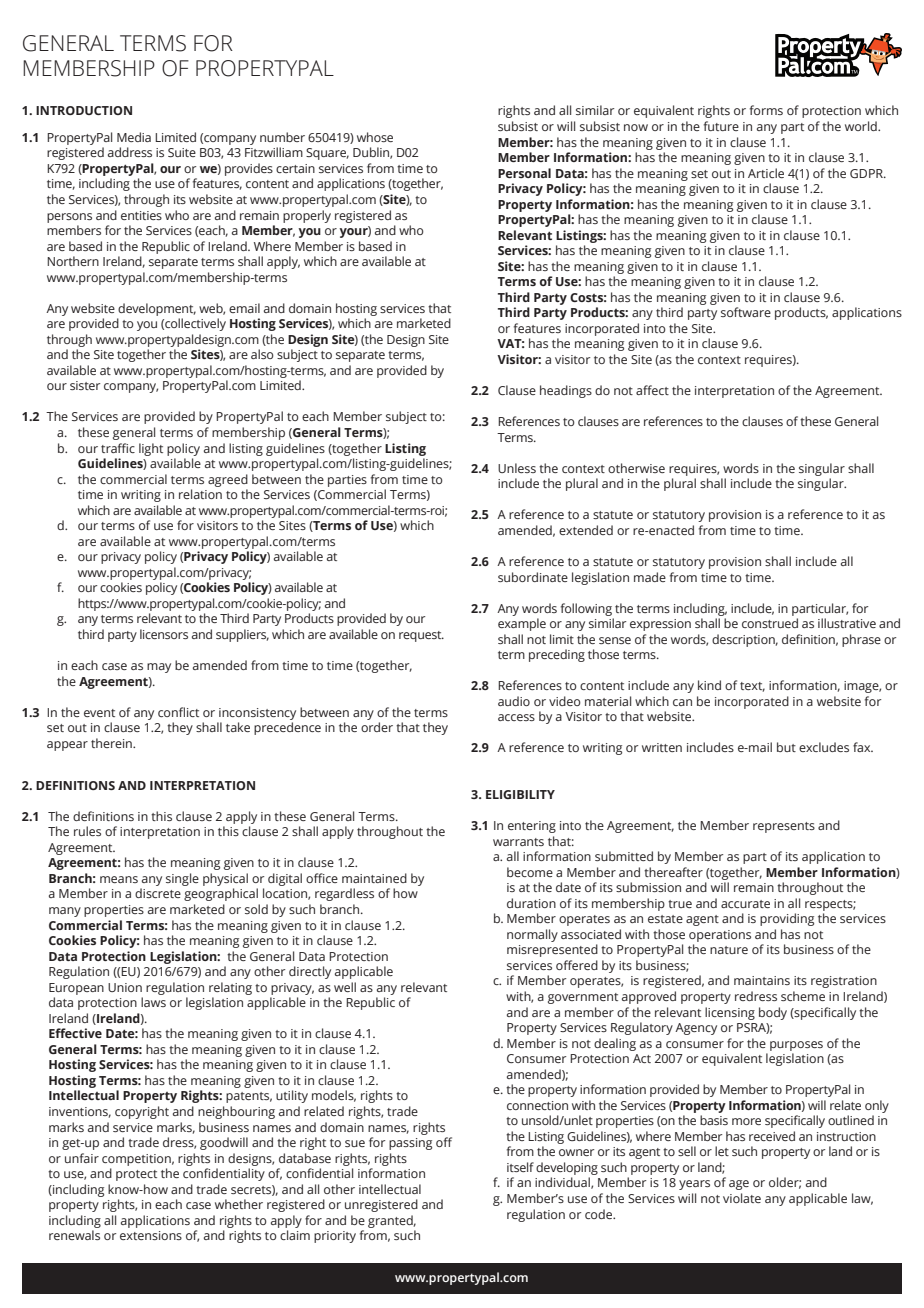 The height and width of the screenshot is (1308, 924). Describe the element at coordinates (151, 1235) in the screenshot. I see `extensions` at that location.
